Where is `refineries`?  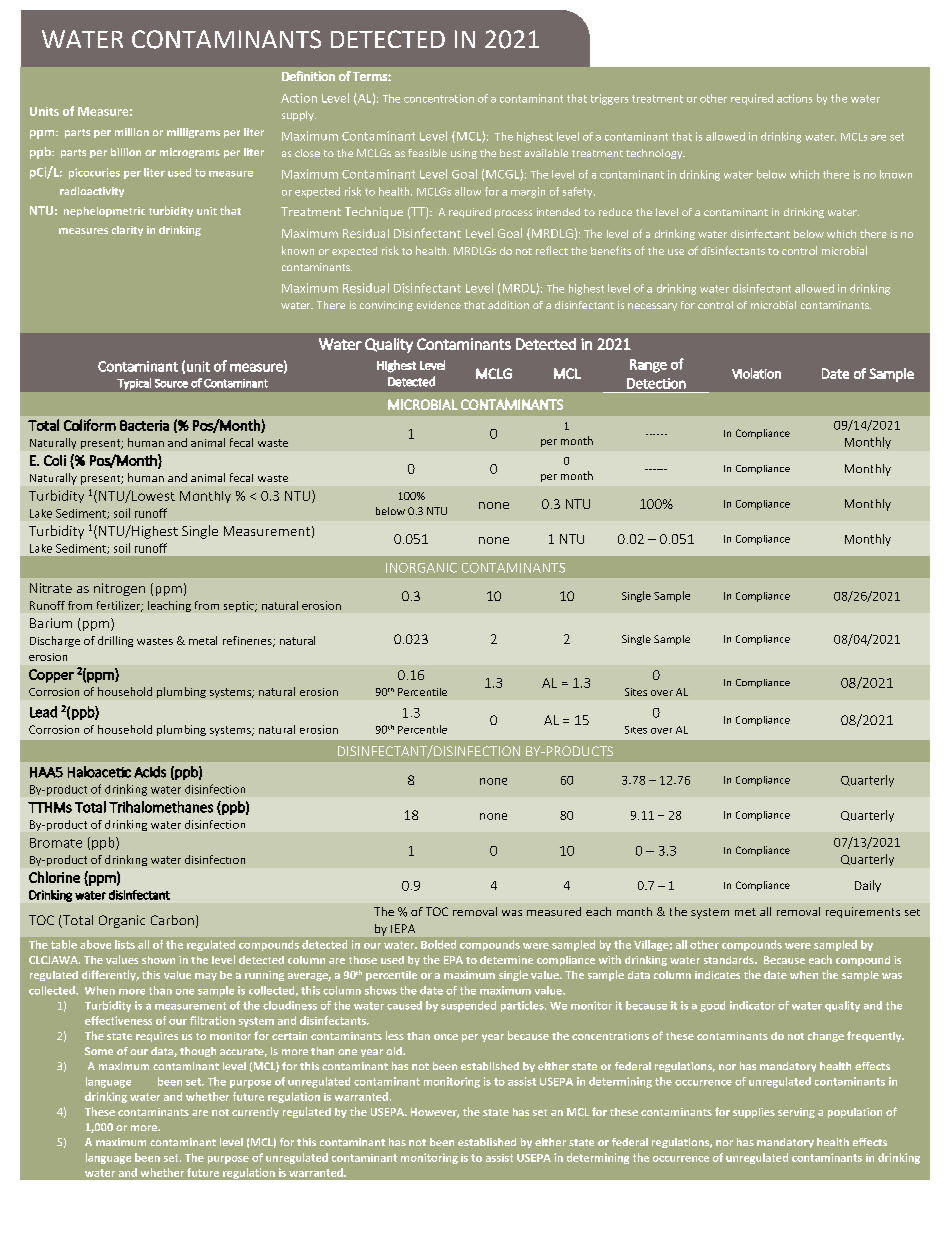 refineries is located at coordinates (248, 641).
